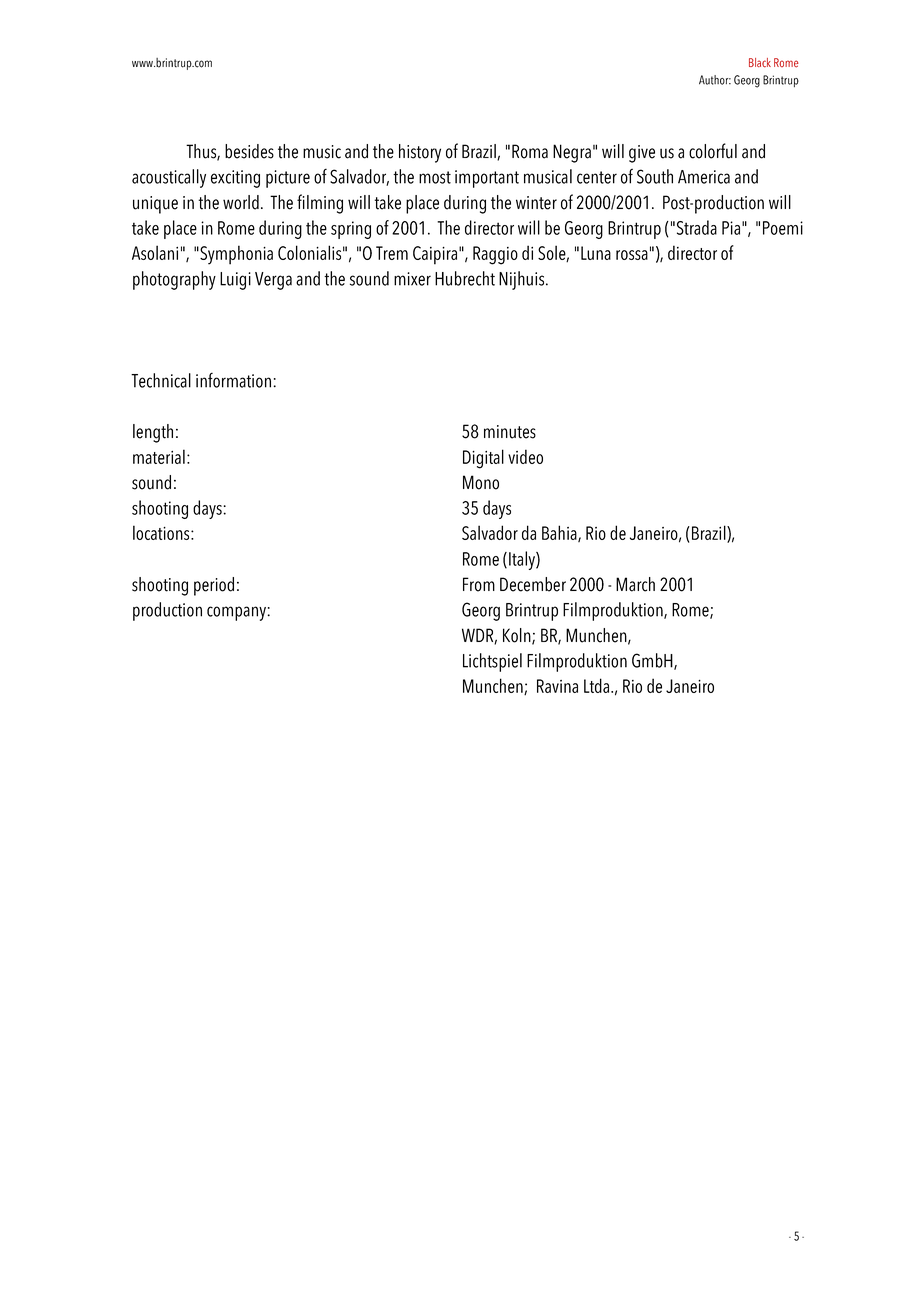  What do you see at coordinates (557, 686) in the page?
I see `Ravina` at bounding box center [557, 686].
